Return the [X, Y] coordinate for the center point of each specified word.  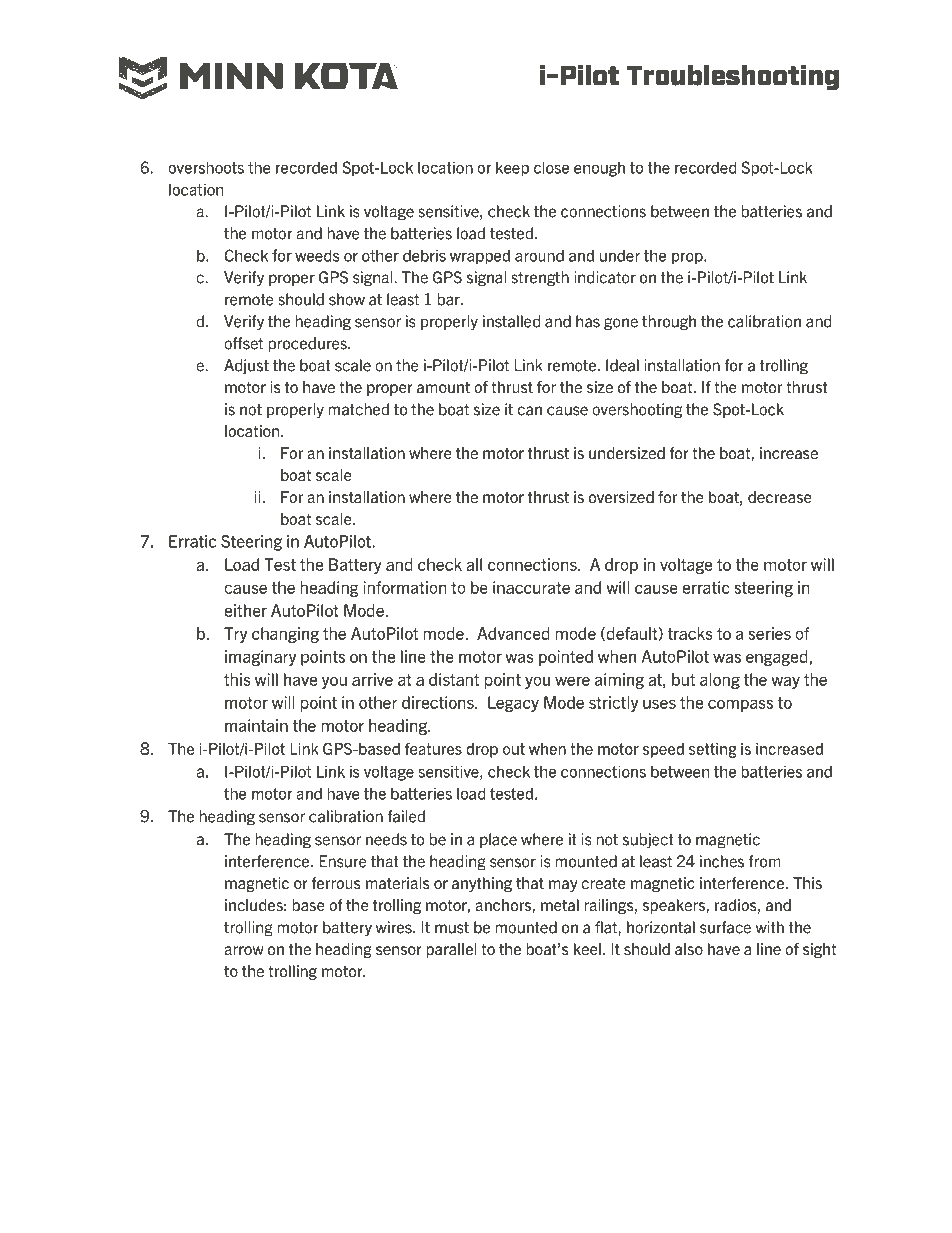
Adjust [246, 367]
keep [512, 169]
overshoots [206, 167]
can [530, 411]
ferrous [336, 883]
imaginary [260, 658]
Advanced [513, 633]
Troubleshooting [733, 77]
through [669, 323]
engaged [777, 658]
